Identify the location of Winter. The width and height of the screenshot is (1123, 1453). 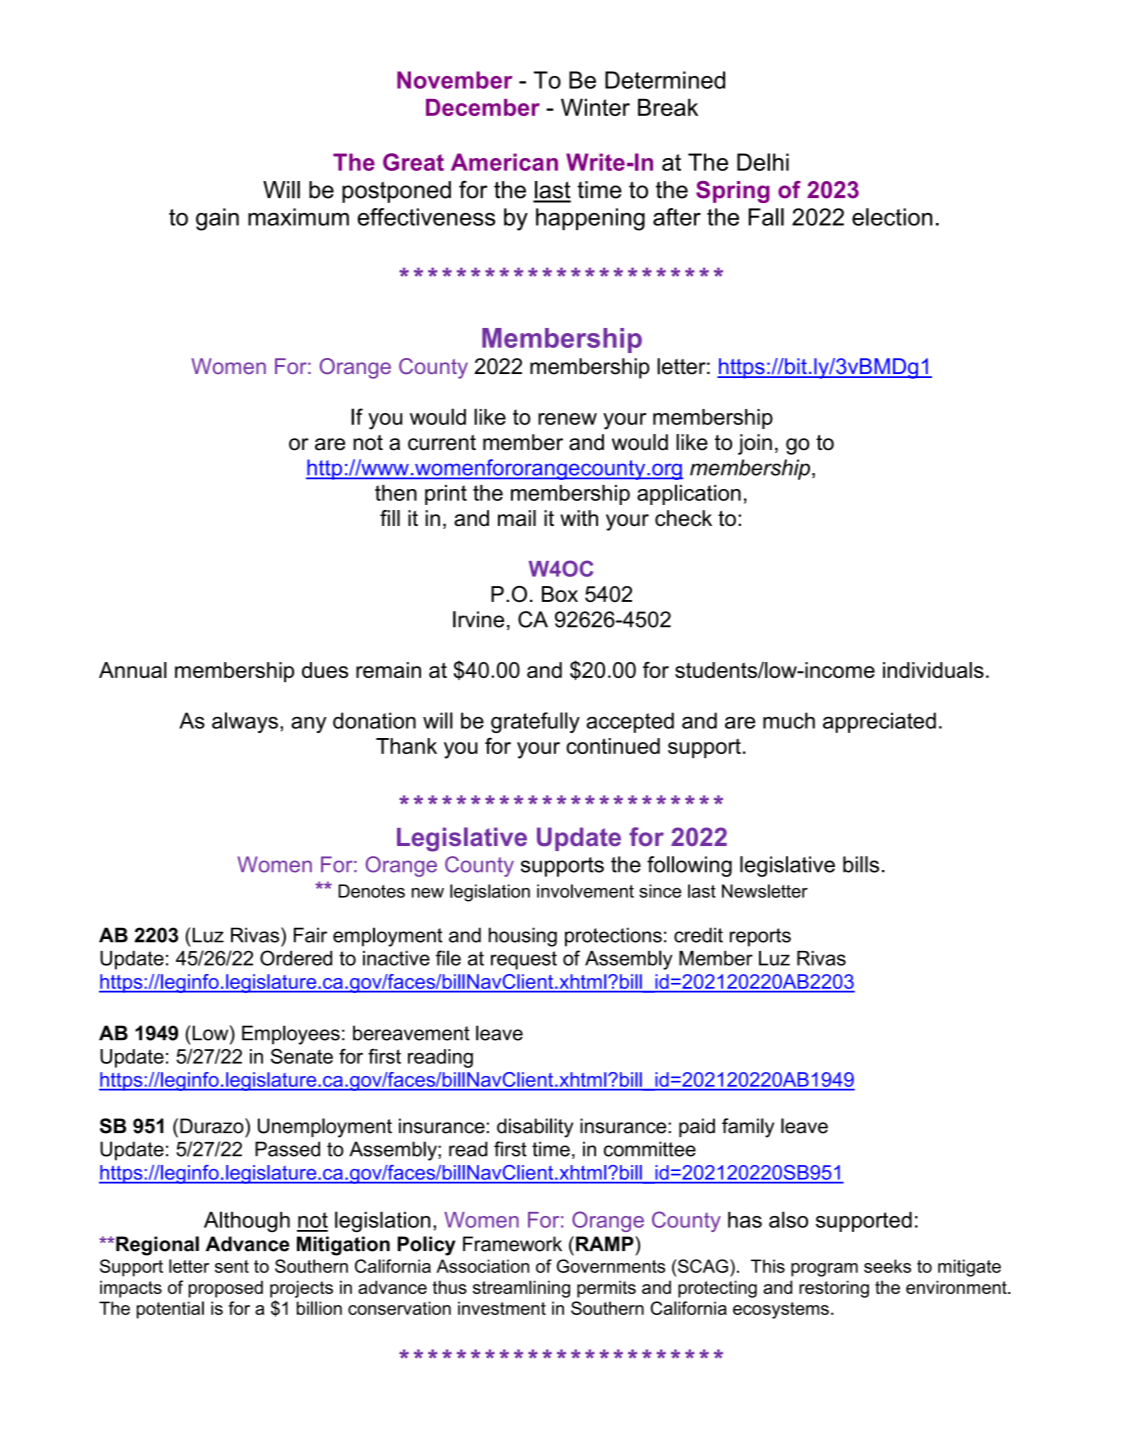
(595, 107).
